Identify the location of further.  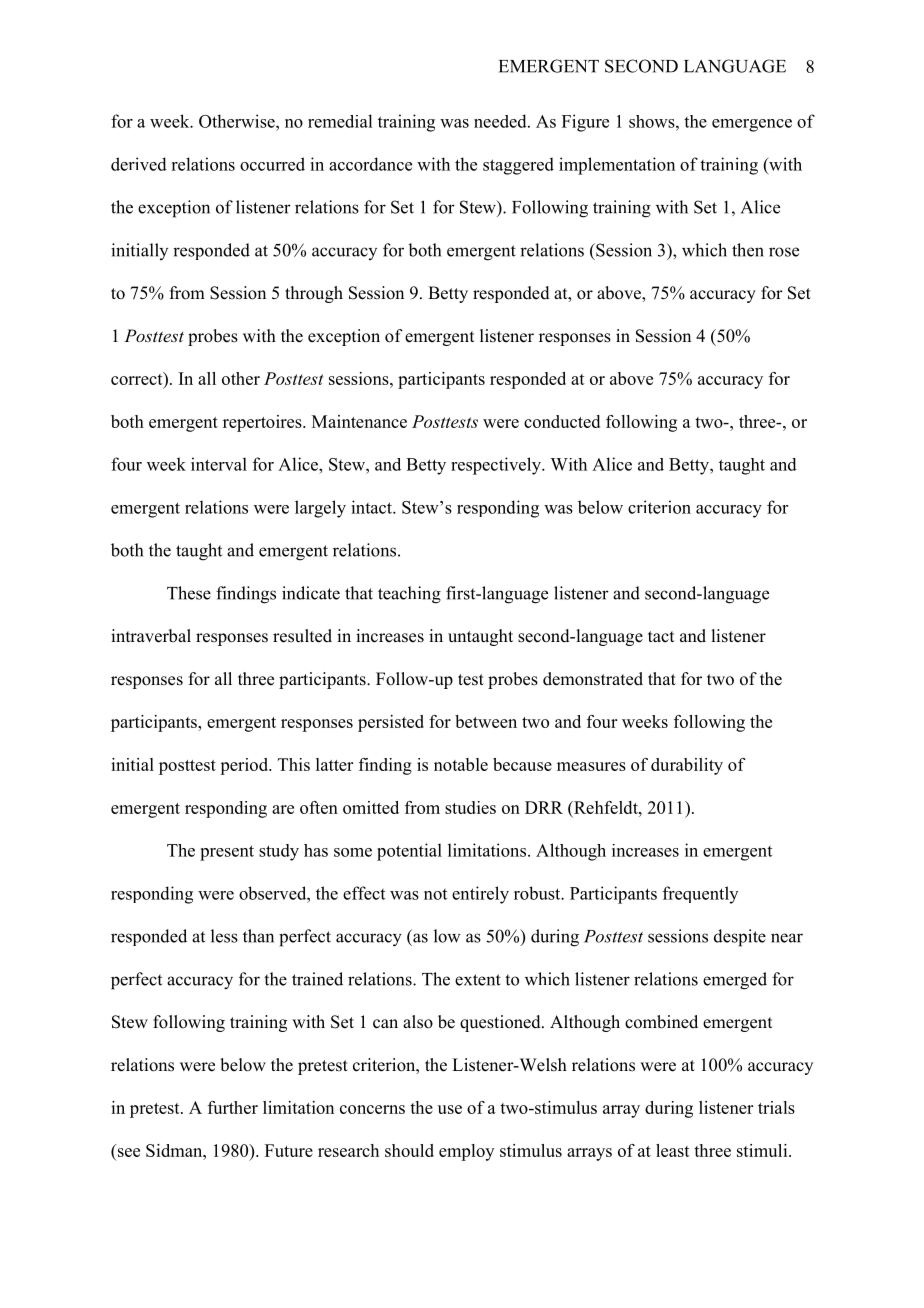
(233, 1107).
